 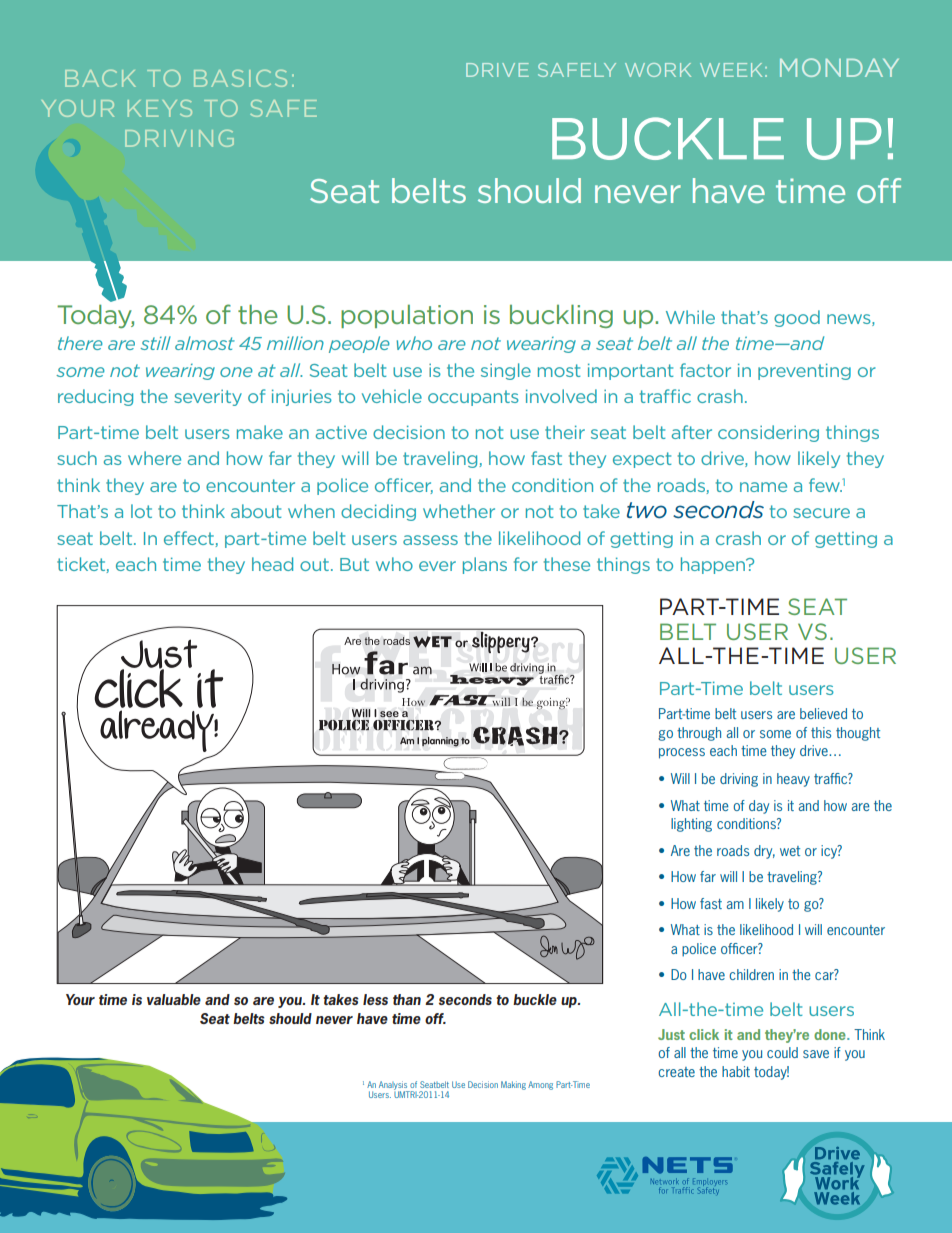 What do you see at coordinates (190, 539) in the screenshot?
I see `effect` at bounding box center [190, 539].
